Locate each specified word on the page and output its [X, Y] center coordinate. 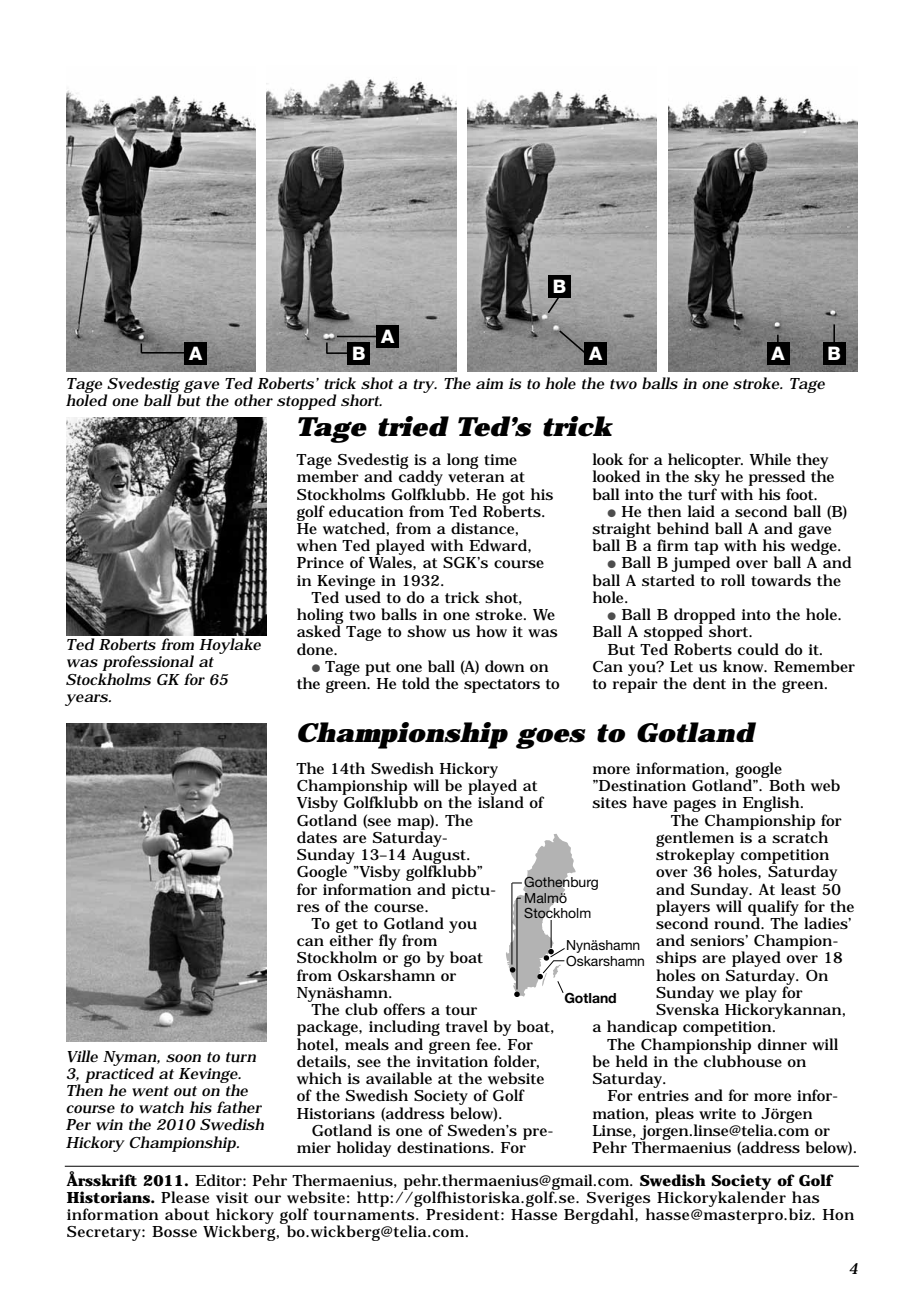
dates [317, 837]
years [86, 700]
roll [733, 580]
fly [388, 942]
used [363, 596]
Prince [320, 562]
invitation [452, 1061]
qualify [773, 909]
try [424, 386]
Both [786, 784]
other [253, 400]
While [770, 459]
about [187, 1214]
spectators [502, 686]
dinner [782, 1044]
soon [183, 1058]
